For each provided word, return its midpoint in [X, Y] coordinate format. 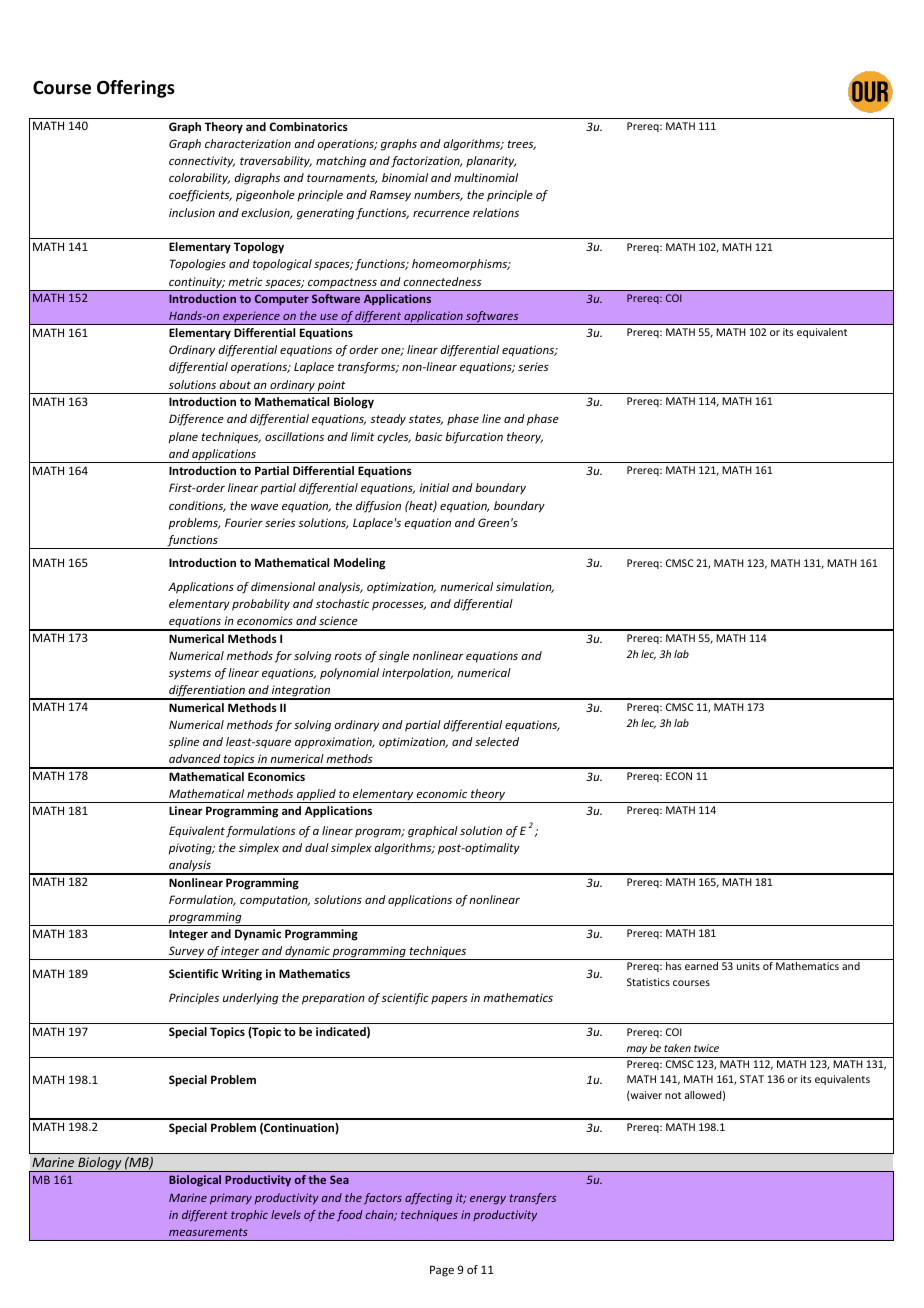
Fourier [244, 522]
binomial [405, 177]
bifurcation [474, 438]
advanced [195, 758]
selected [497, 741]
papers [449, 1000]
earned [701, 966]
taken [677, 1048]
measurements [208, 1232]
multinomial [486, 177]
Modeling [359, 564]
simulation [525, 587]
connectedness [442, 281]
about [235, 384]
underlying [251, 999]
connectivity [202, 161]
